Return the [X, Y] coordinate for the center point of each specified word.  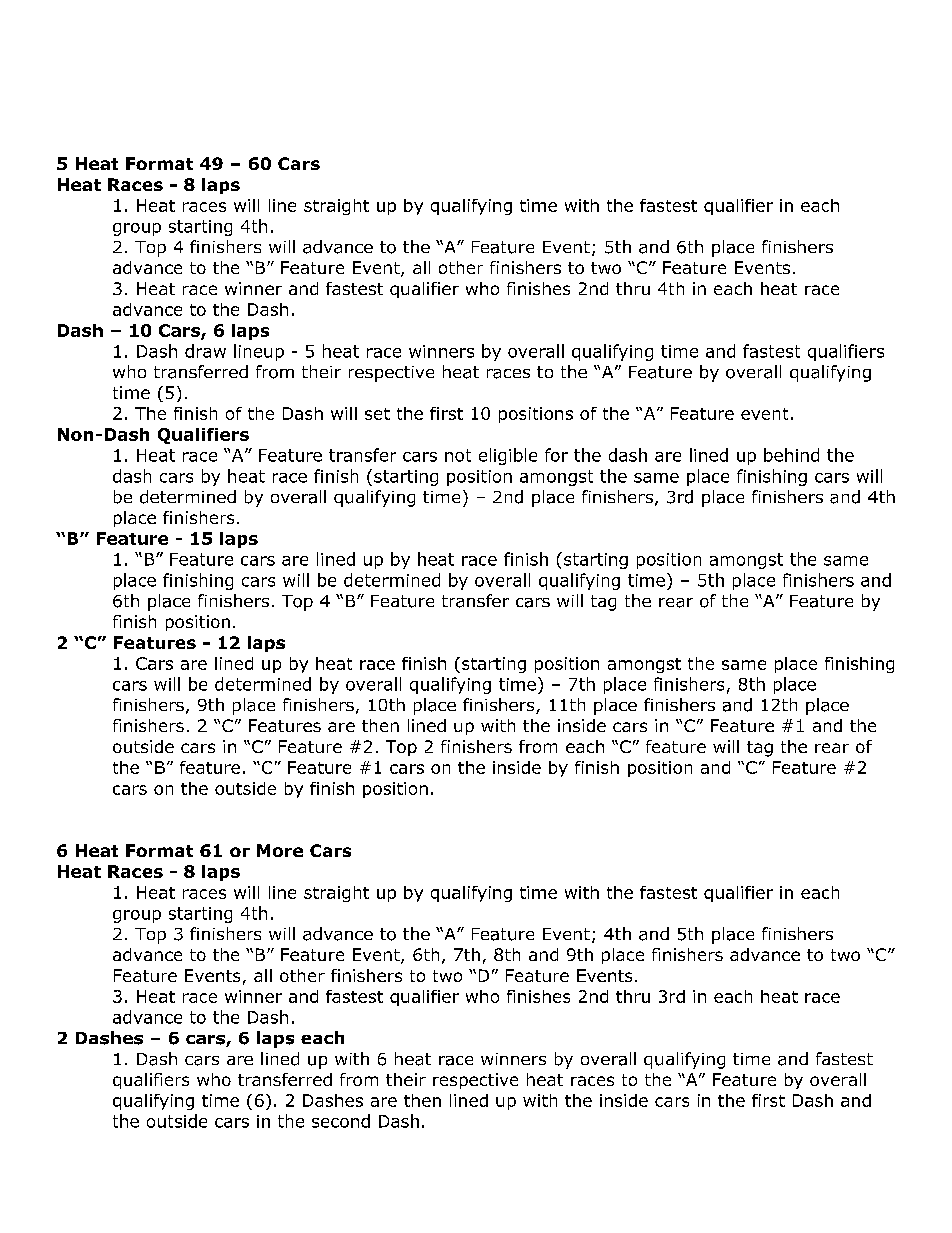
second [341, 1121]
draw [205, 351]
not [458, 455]
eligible [508, 456]
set [377, 414]
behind [791, 455]
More [280, 850]
